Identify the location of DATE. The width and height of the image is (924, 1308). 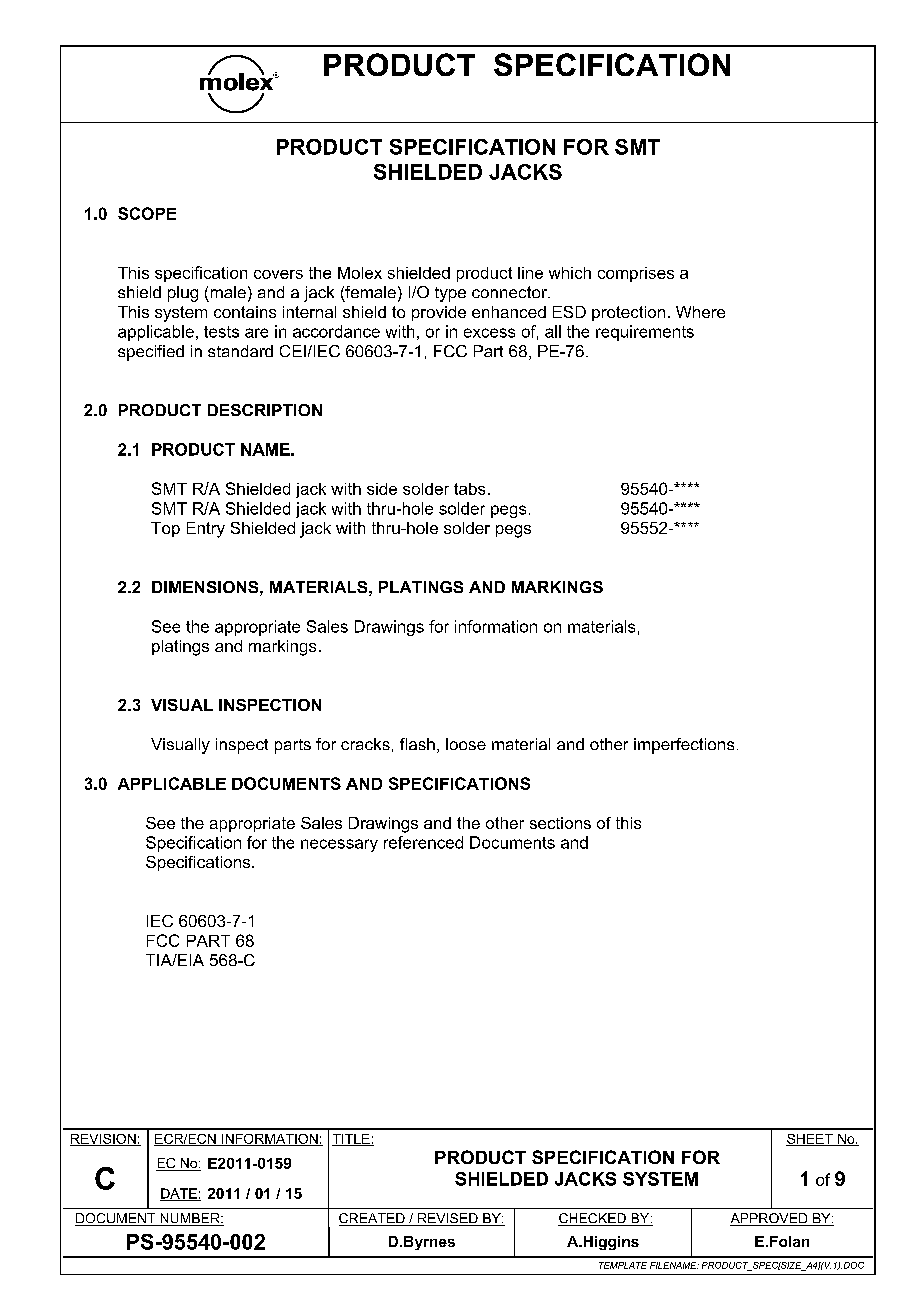
(179, 1194).
